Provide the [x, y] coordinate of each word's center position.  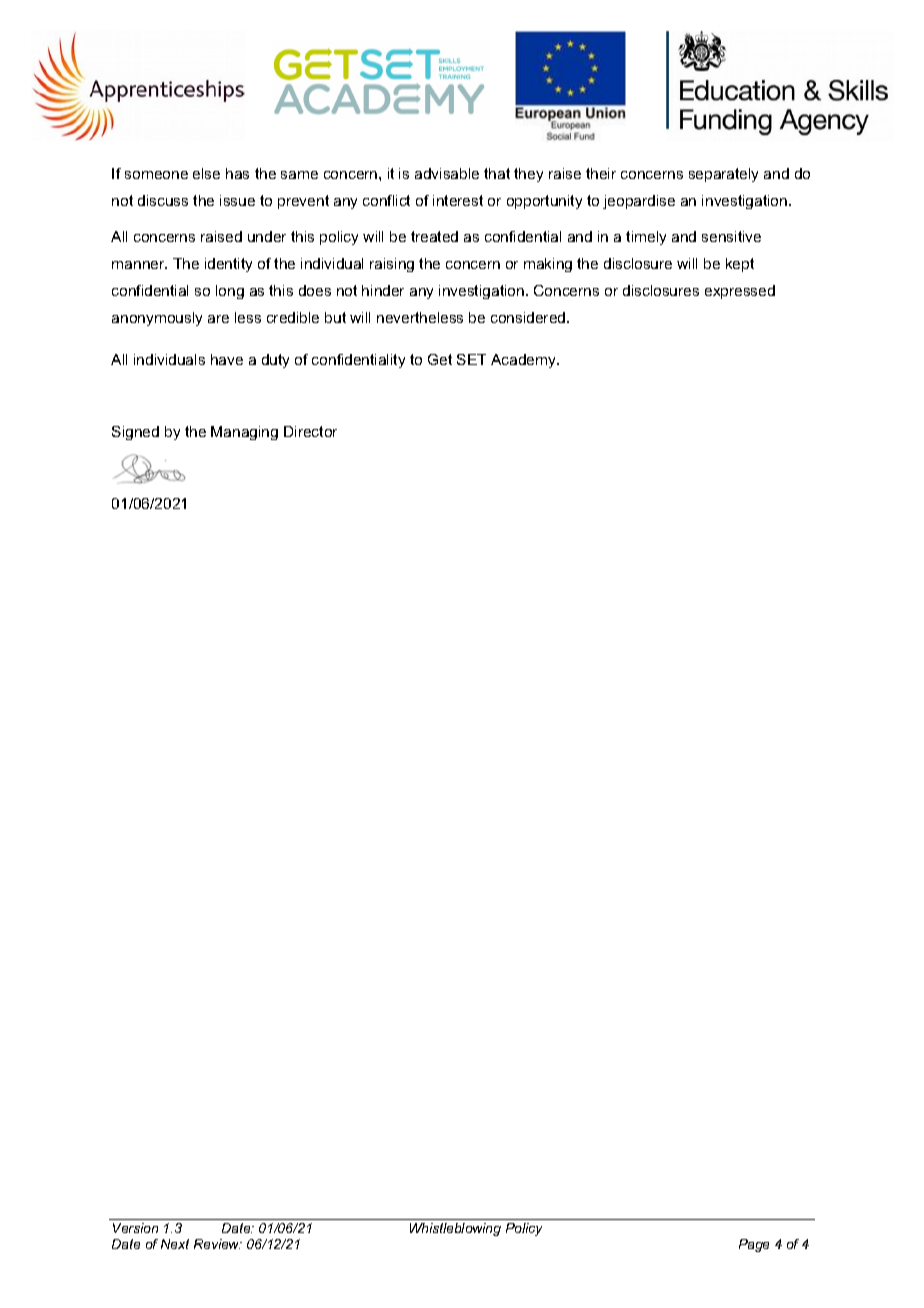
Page [754, 1245]
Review [218, 1244]
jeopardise [639, 202]
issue [237, 200]
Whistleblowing [455, 1229]
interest [458, 200]
